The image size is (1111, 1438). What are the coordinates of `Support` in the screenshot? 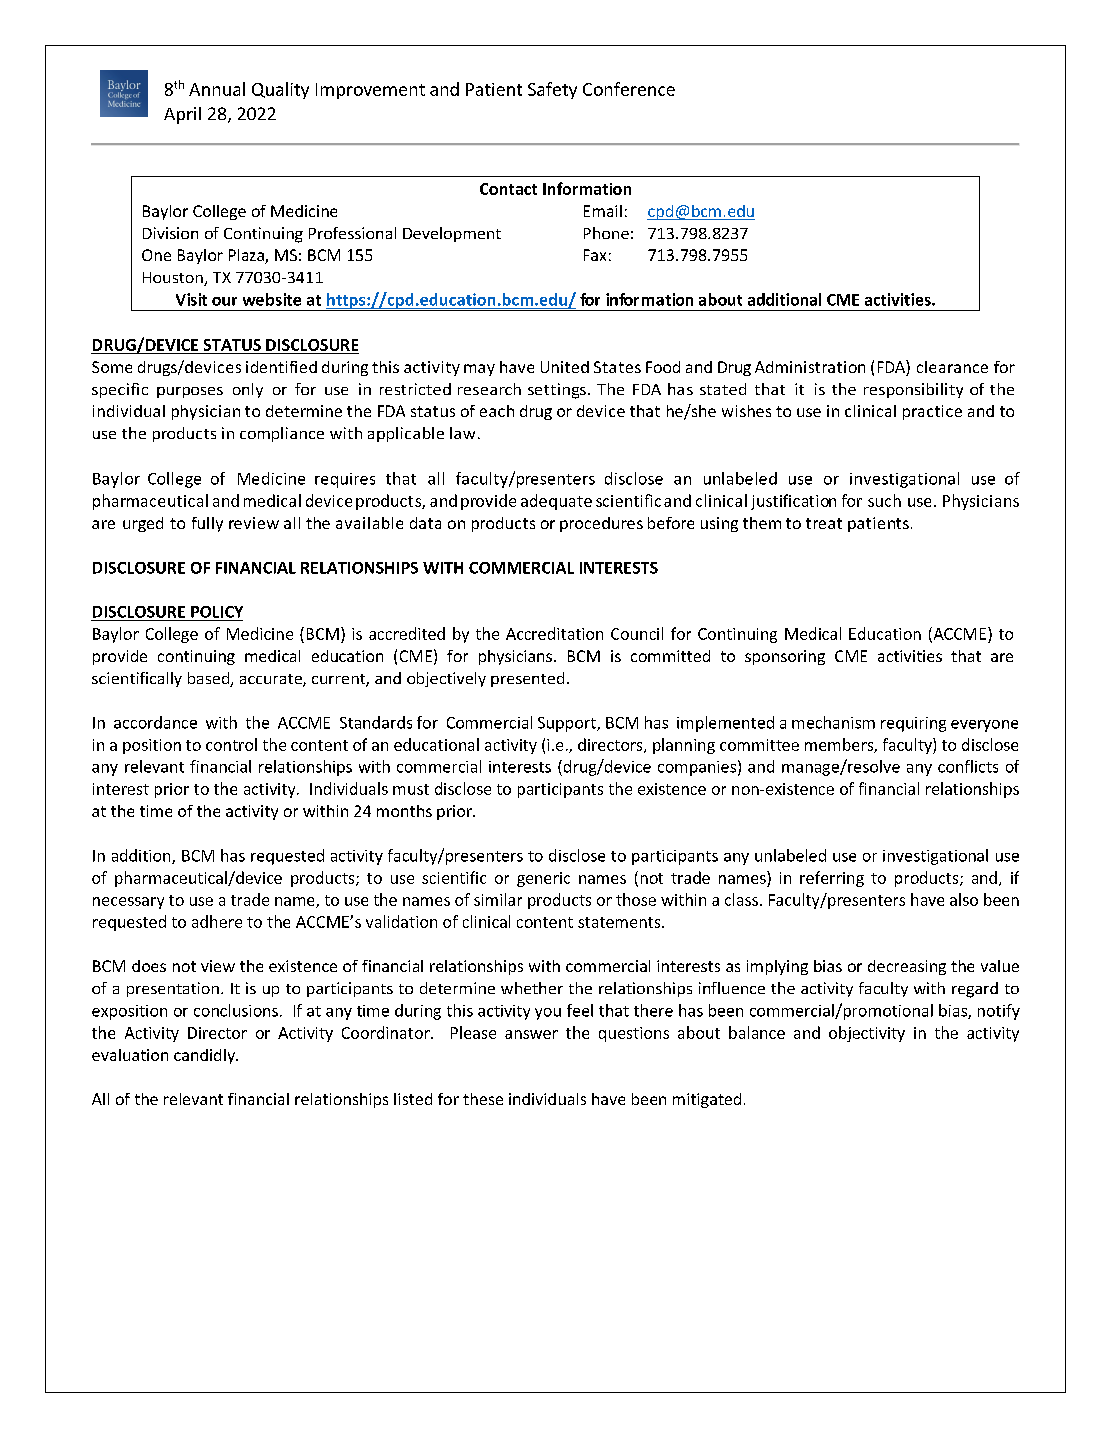 It's located at (568, 724).
